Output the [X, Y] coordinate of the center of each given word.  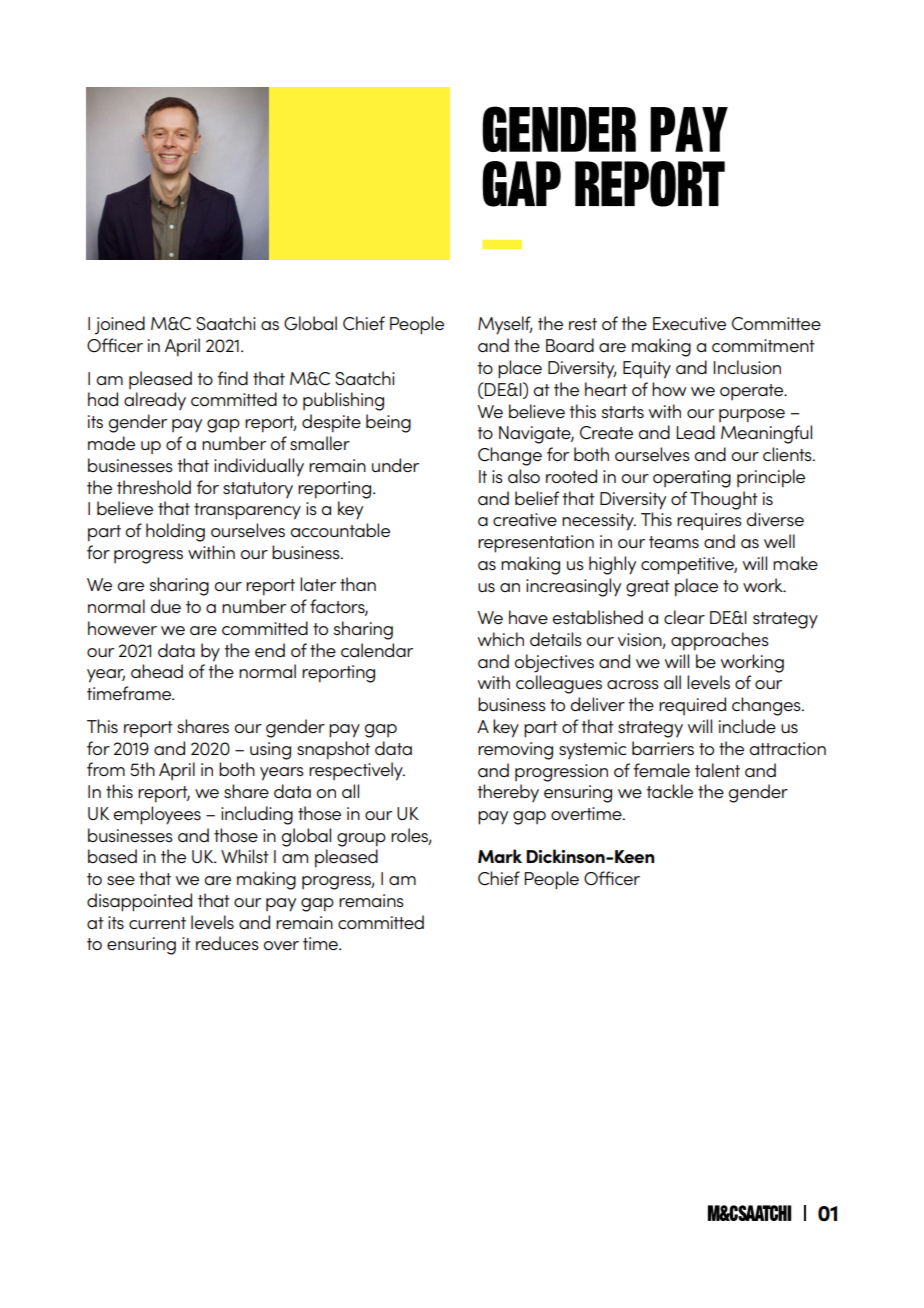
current [157, 923]
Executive [689, 323]
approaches [720, 641]
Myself [505, 325]
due [165, 606]
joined [119, 325]
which [501, 639]
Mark [500, 856]
